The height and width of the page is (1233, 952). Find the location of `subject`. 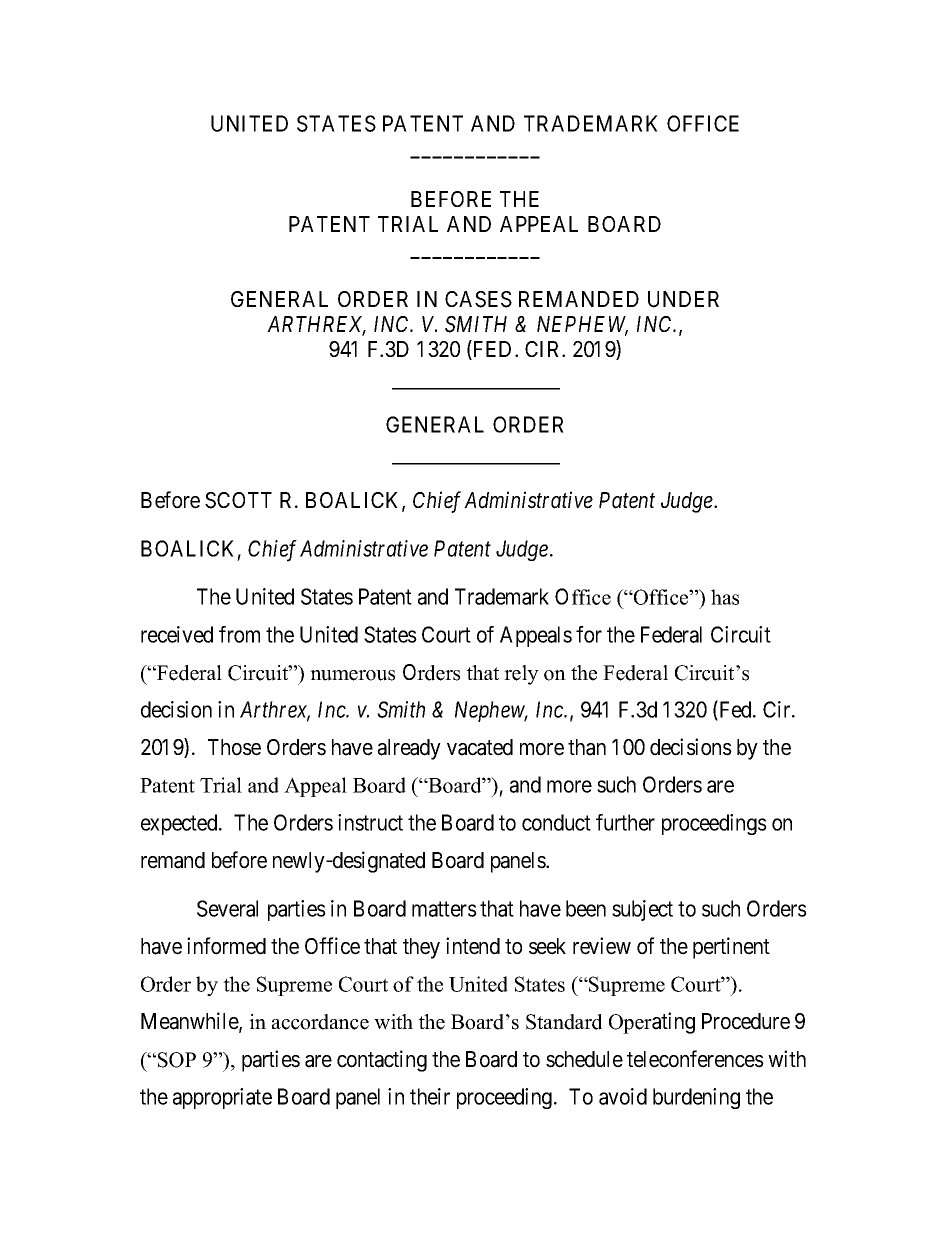

subject is located at coordinates (642, 910).
